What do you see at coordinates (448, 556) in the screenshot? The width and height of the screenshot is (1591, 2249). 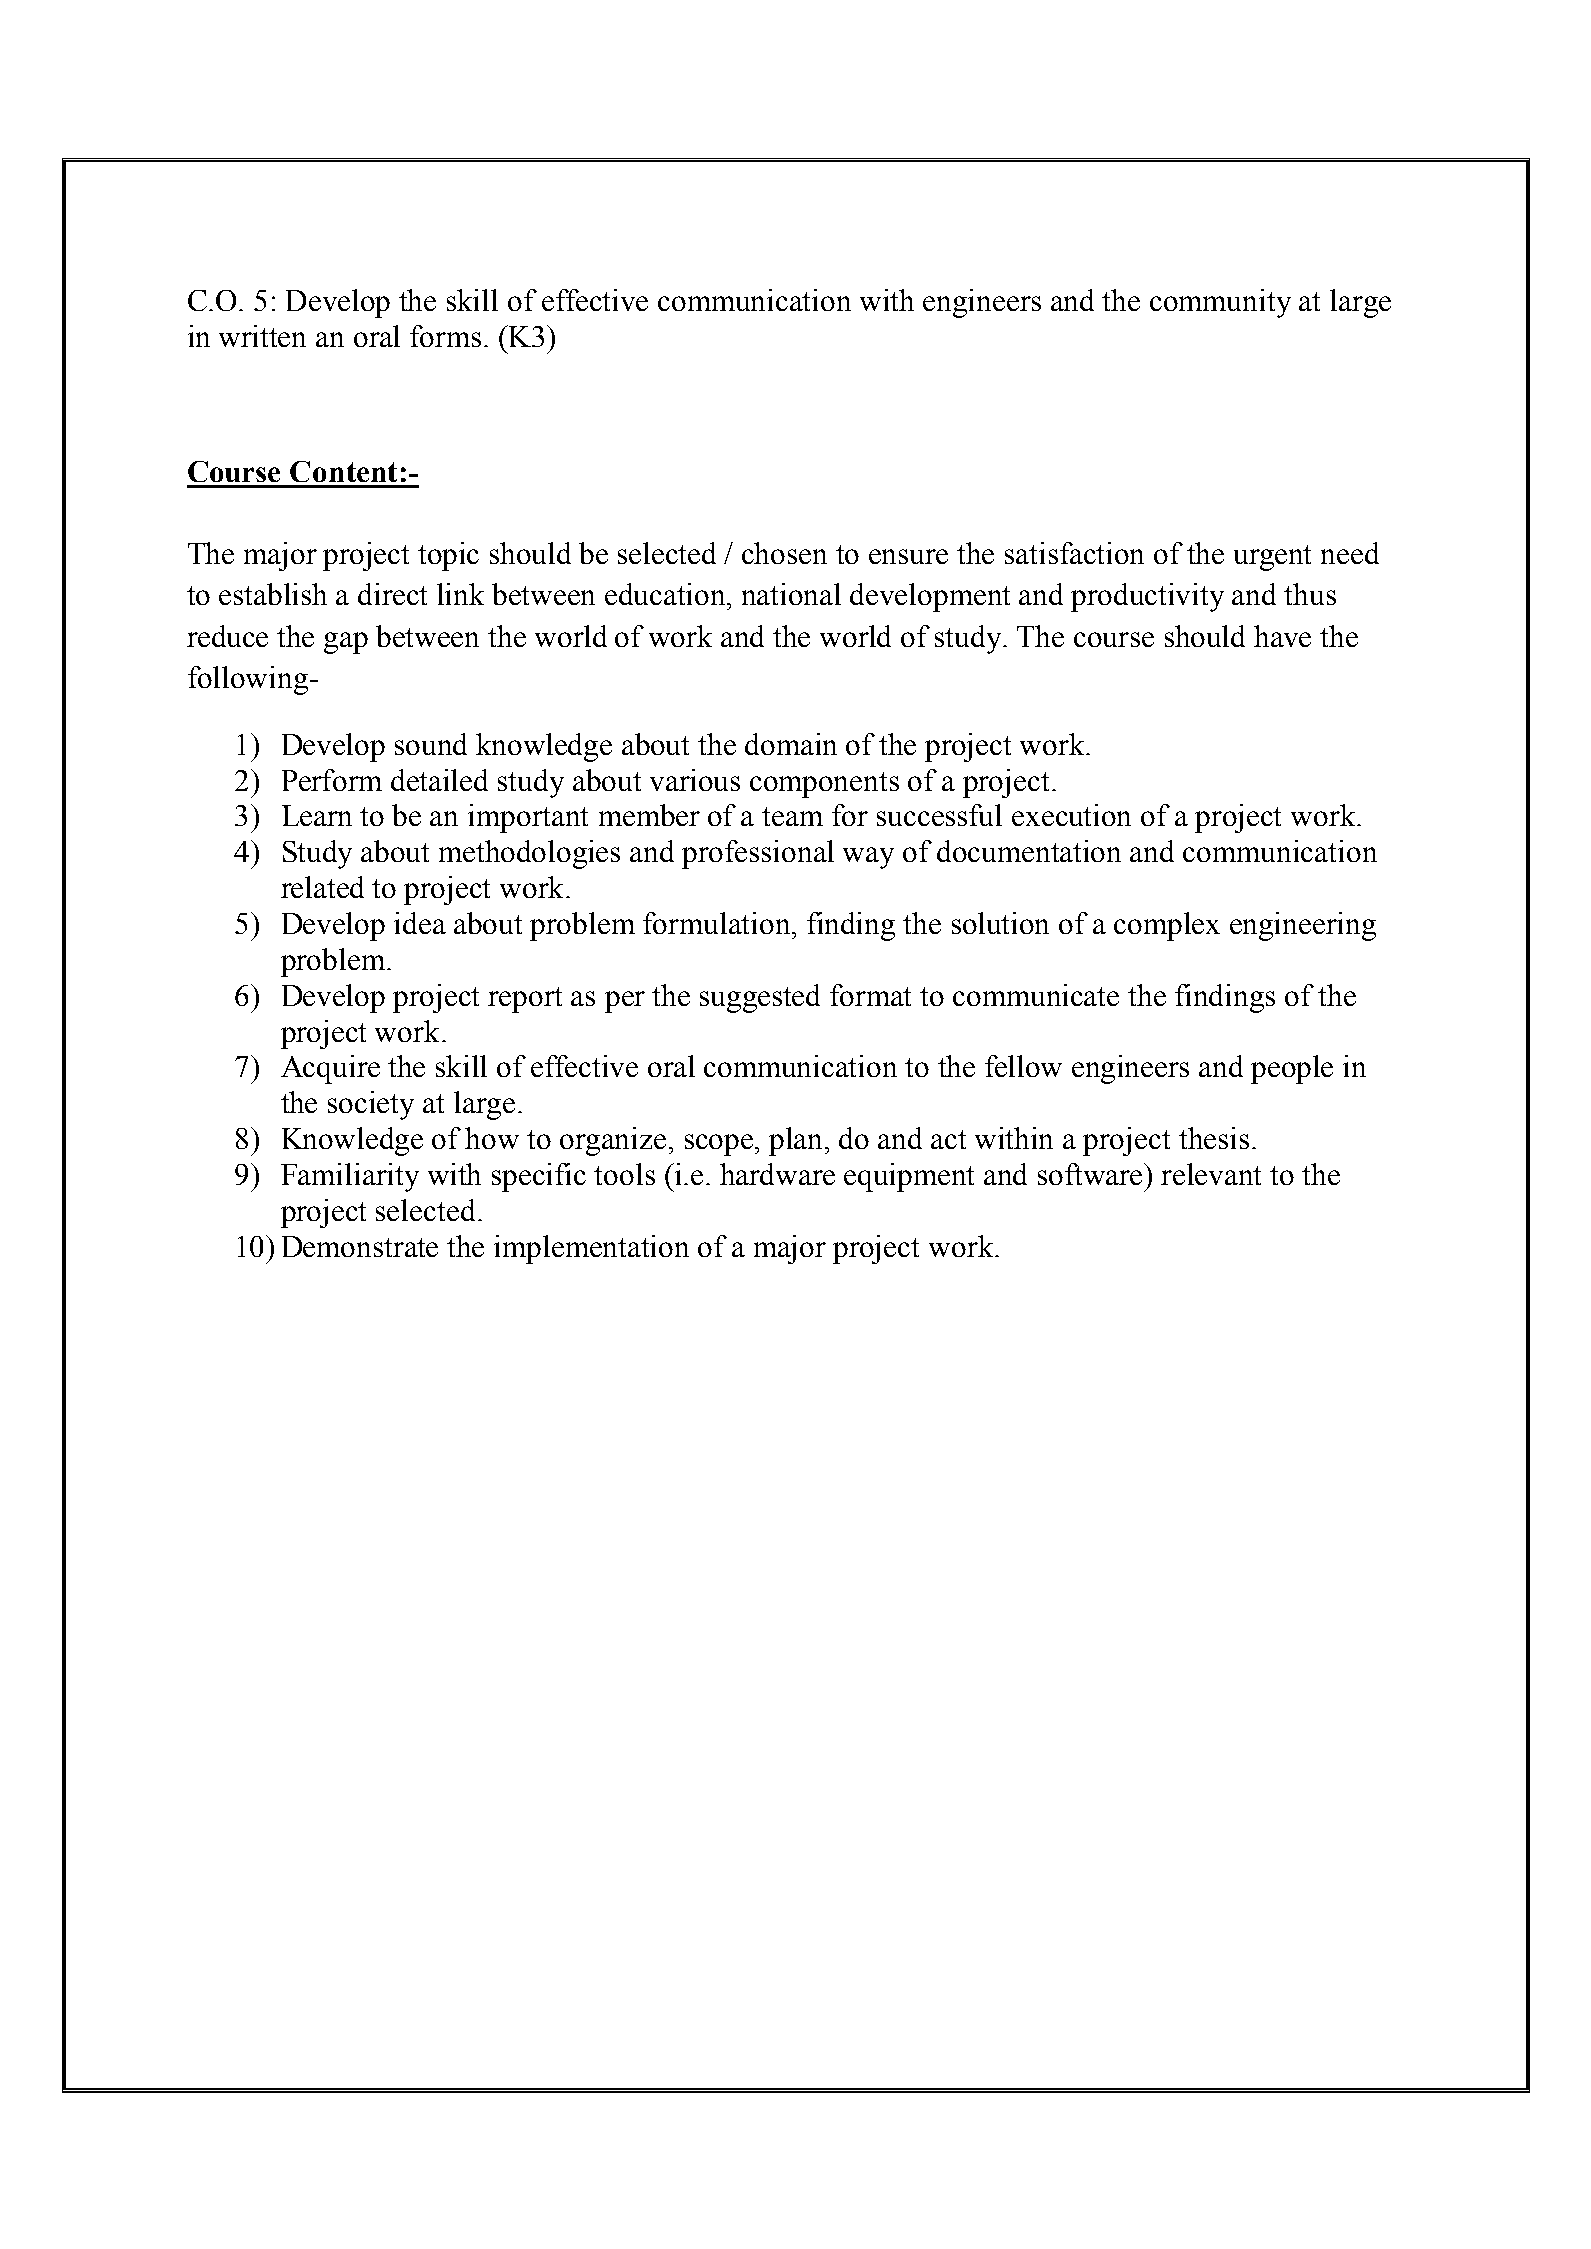 I see `topic` at bounding box center [448, 556].
